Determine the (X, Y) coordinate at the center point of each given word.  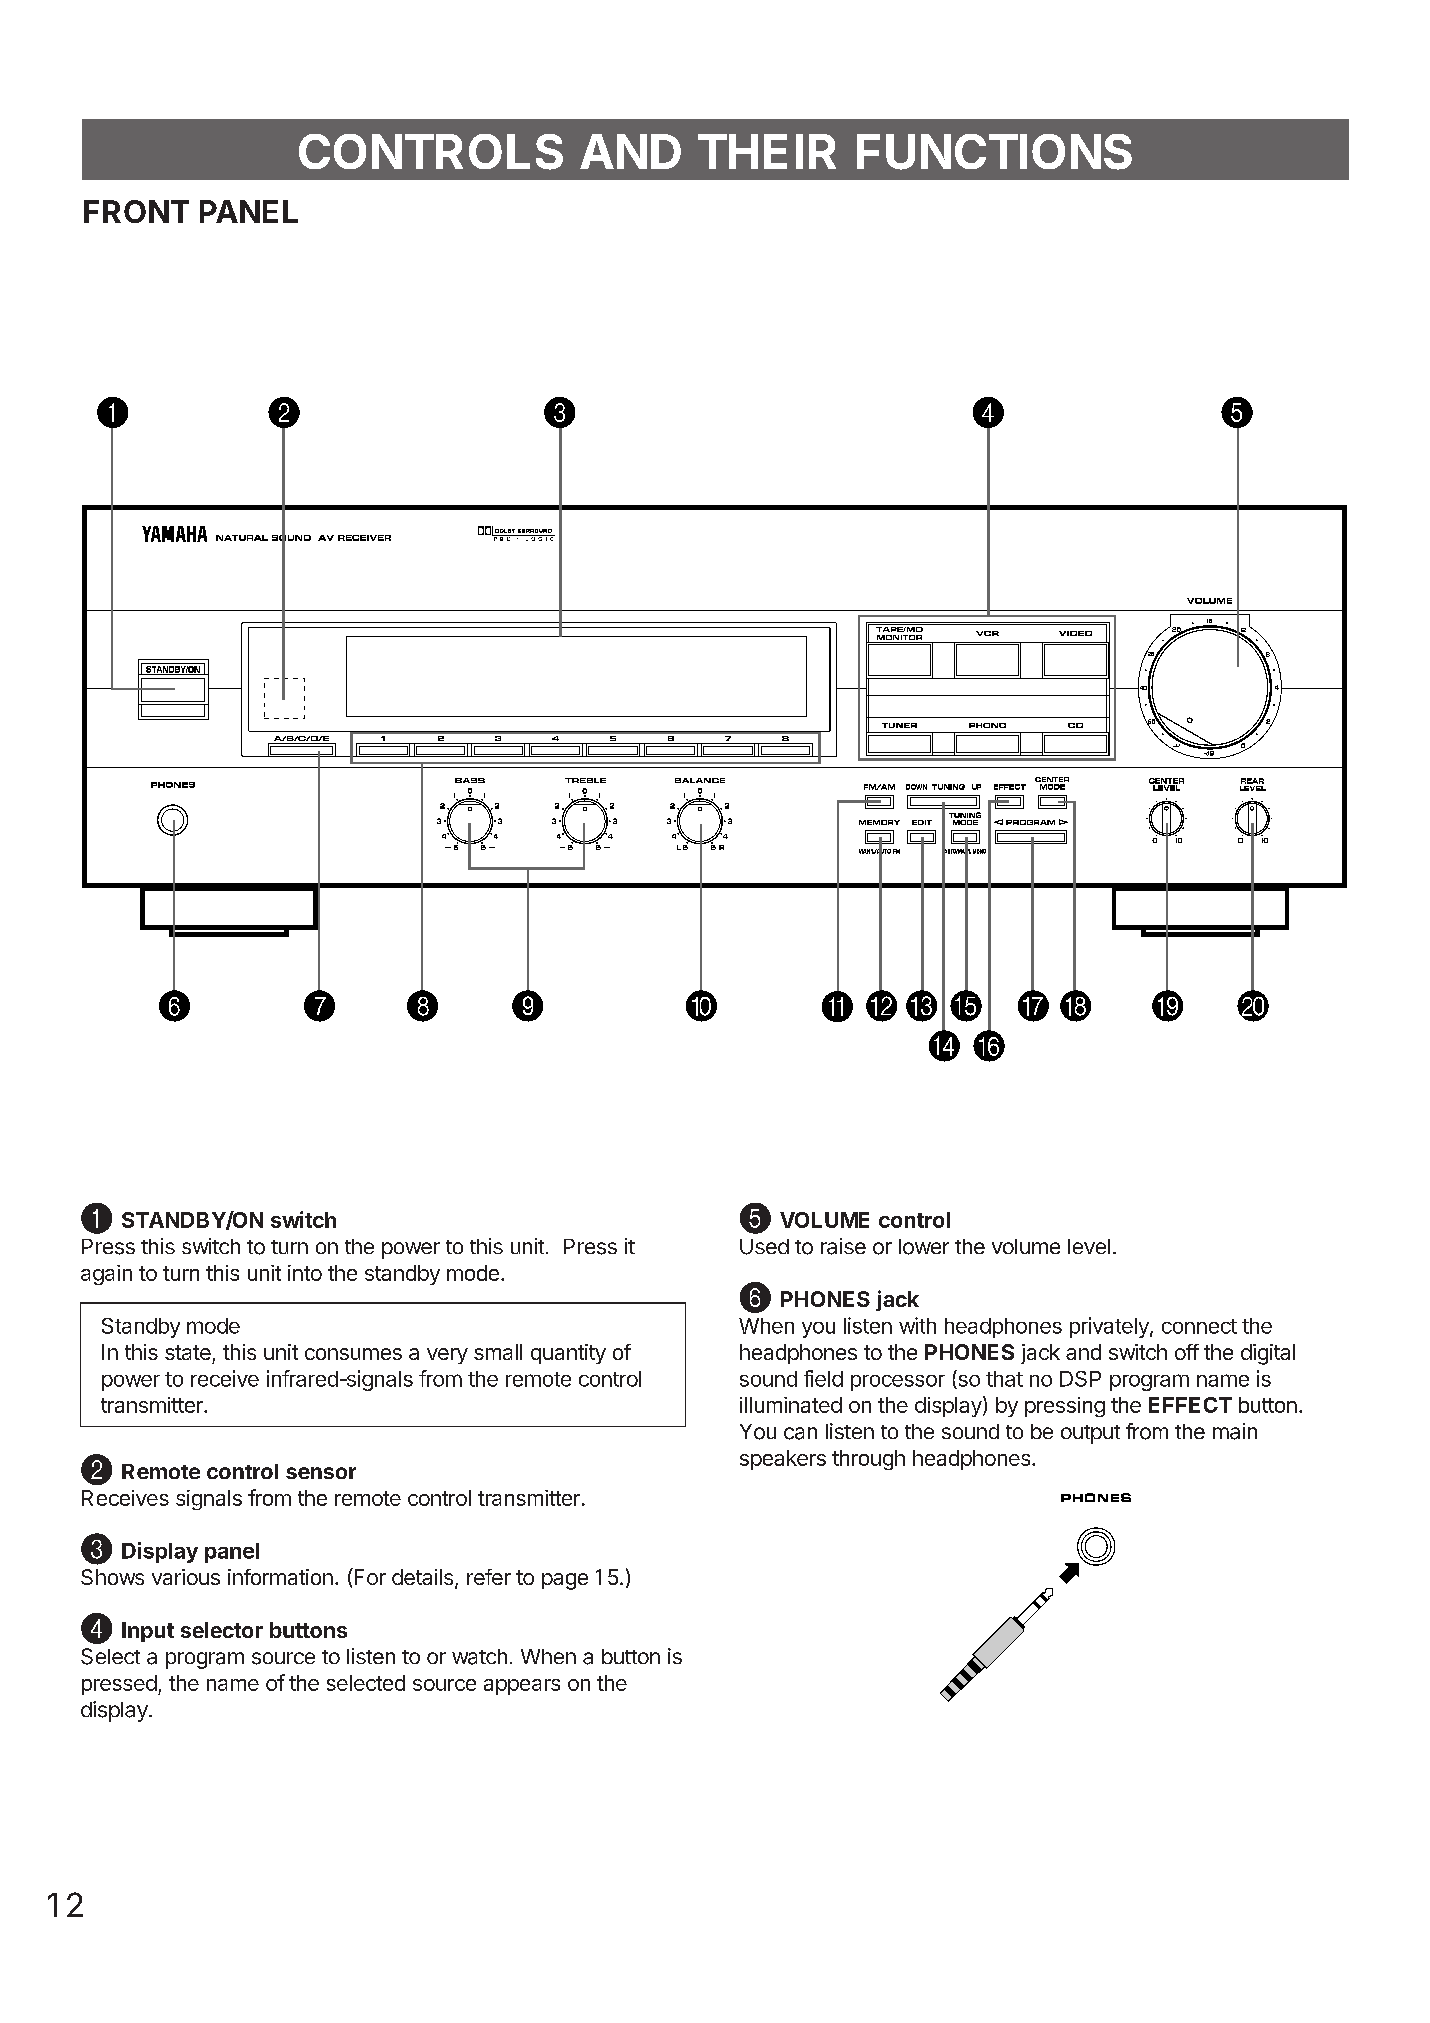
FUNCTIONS (994, 152)
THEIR (767, 151)
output (1090, 1434)
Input (148, 1632)
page (565, 1581)
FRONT (136, 211)
